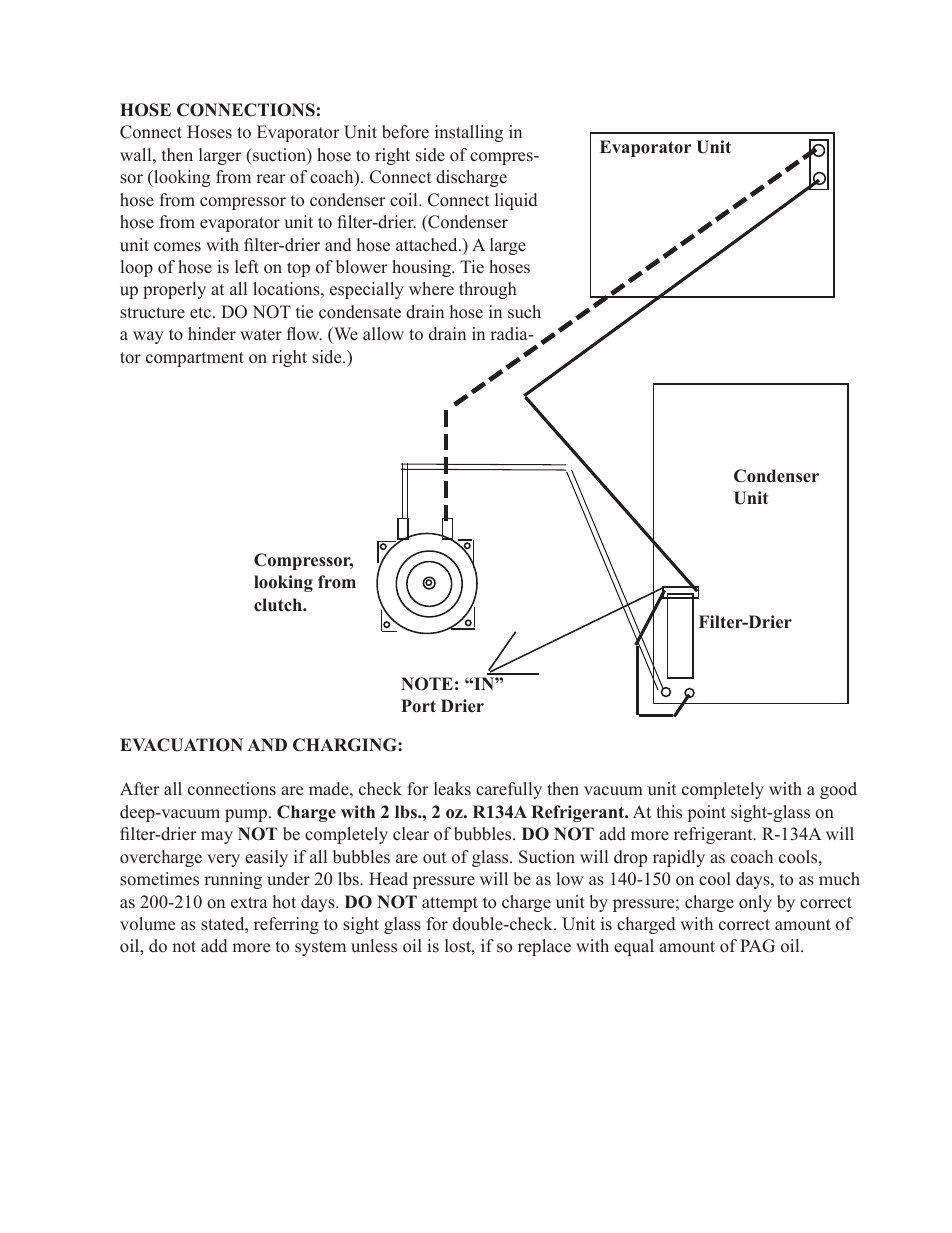 Image resolution: width=952 pixels, height=1233 pixels. What do you see at coordinates (431, 289) in the image?
I see `where` at bounding box center [431, 289].
